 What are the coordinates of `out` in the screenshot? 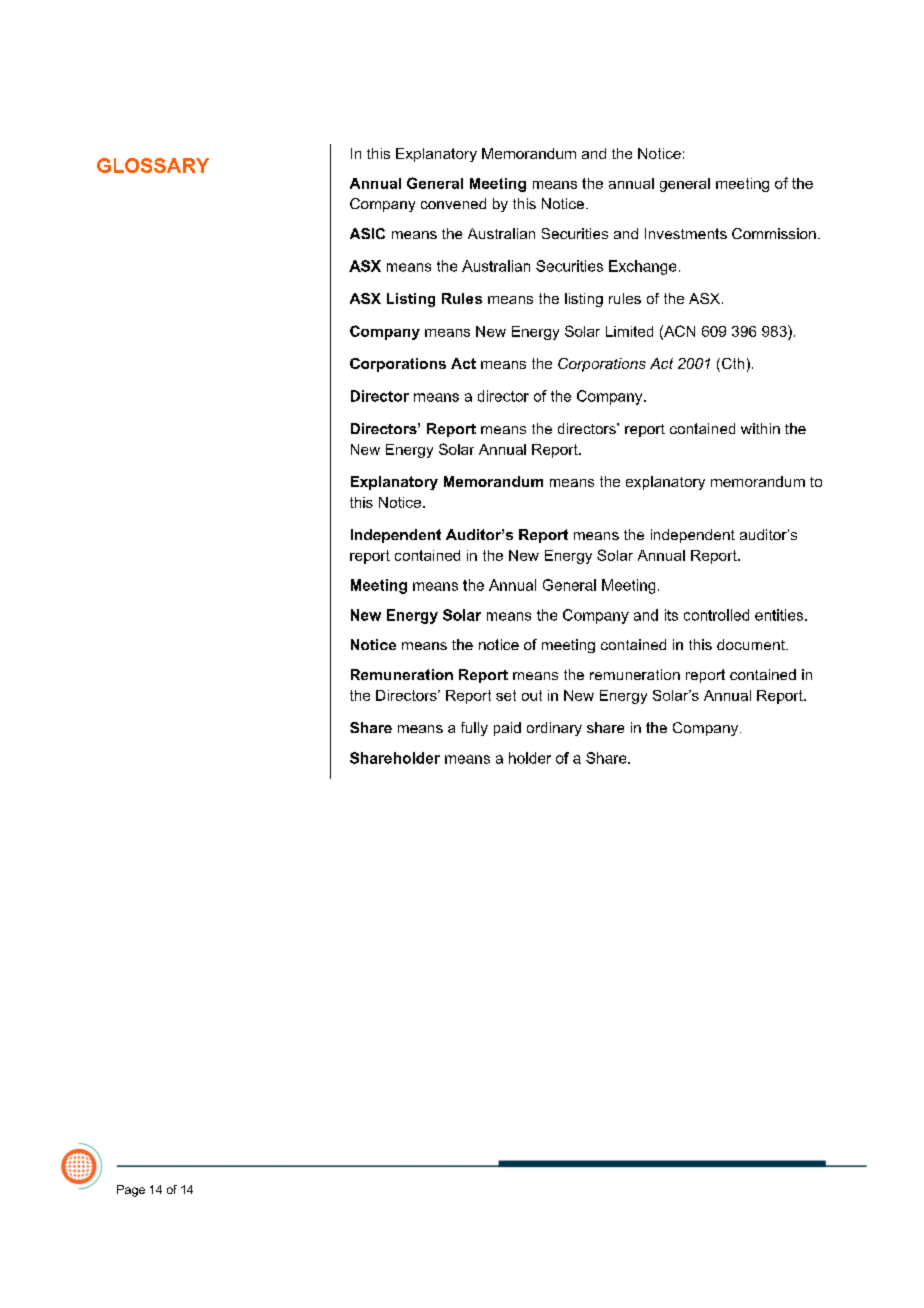 It's located at (532, 695).
